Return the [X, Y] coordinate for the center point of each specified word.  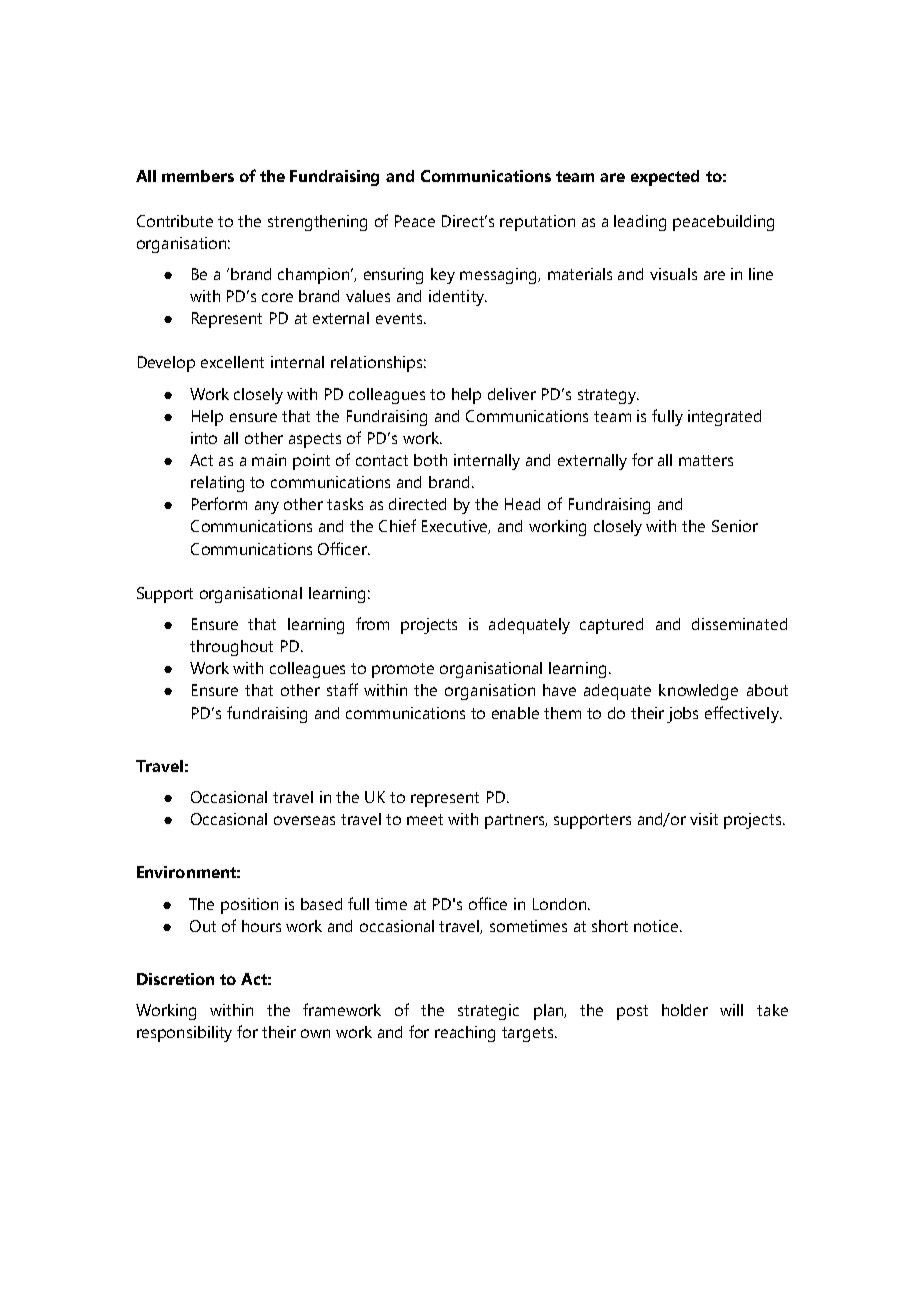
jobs [682, 715]
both [430, 460]
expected [665, 178]
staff [342, 689]
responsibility [184, 1034]
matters [706, 460]
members [198, 176]
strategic [488, 1012]
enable [515, 713]
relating [217, 484]
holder [685, 1010]
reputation [537, 223]
